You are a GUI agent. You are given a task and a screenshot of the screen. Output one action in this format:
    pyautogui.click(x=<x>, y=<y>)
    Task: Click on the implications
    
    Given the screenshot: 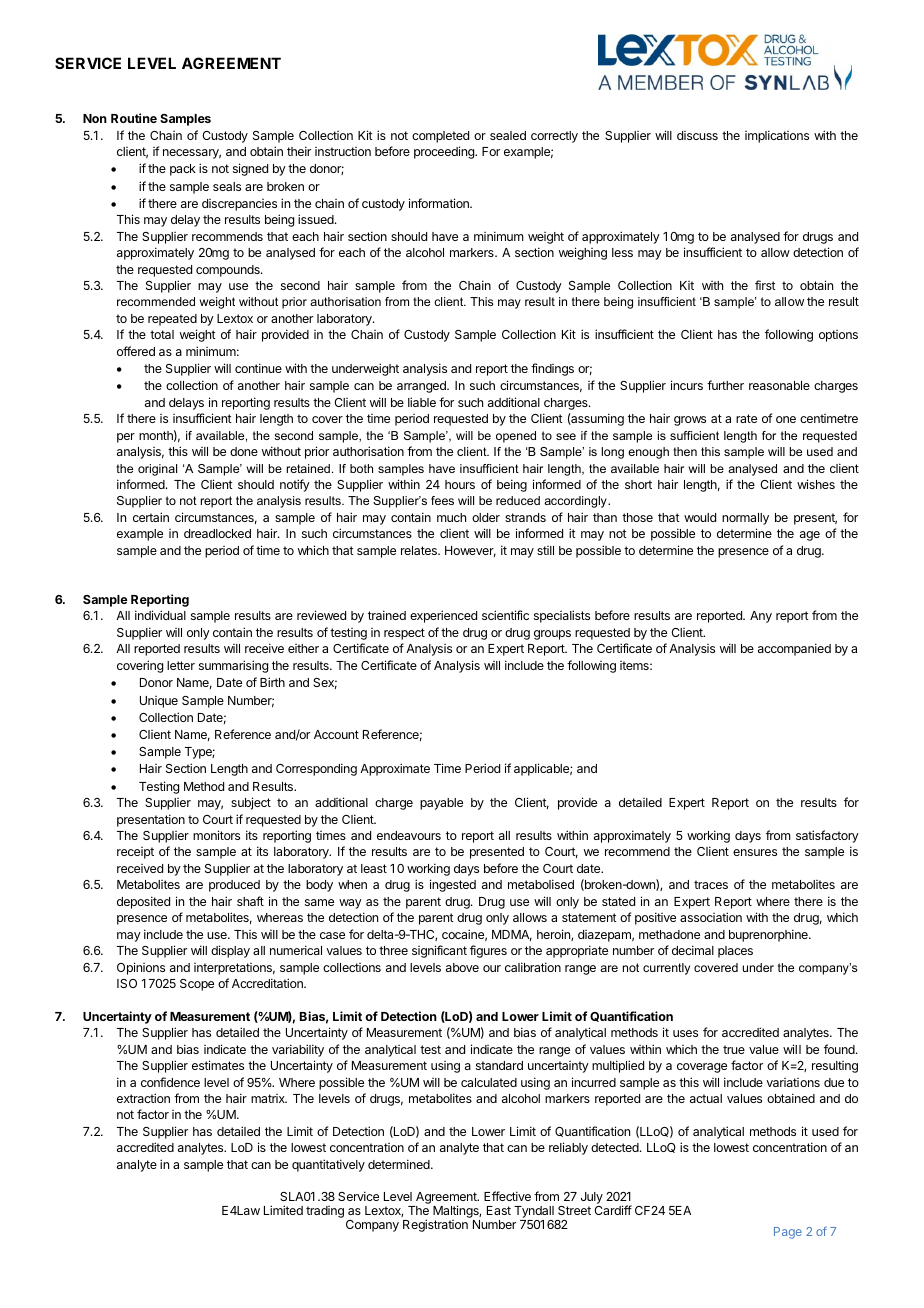 What is the action you would take?
    pyautogui.click(x=777, y=136)
